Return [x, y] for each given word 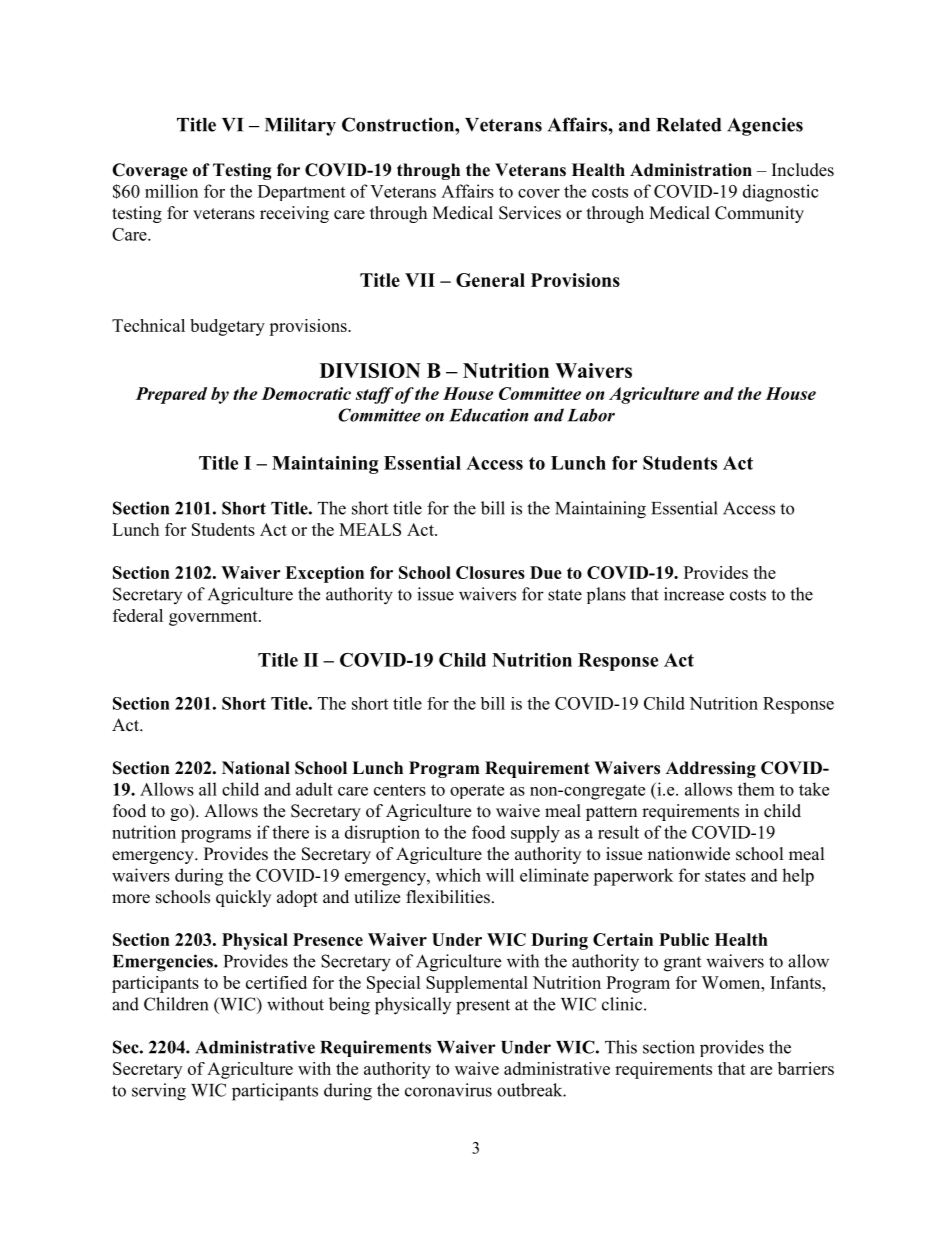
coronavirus [448, 1090]
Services [530, 213]
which [458, 875]
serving [159, 1092]
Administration [691, 170]
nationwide [689, 854]
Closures [490, 572]
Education [488, 415]
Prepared [171, 395]
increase [694, 594]
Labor [591, 415]
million [171, 191]
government [214, 618]
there [290, 832]
